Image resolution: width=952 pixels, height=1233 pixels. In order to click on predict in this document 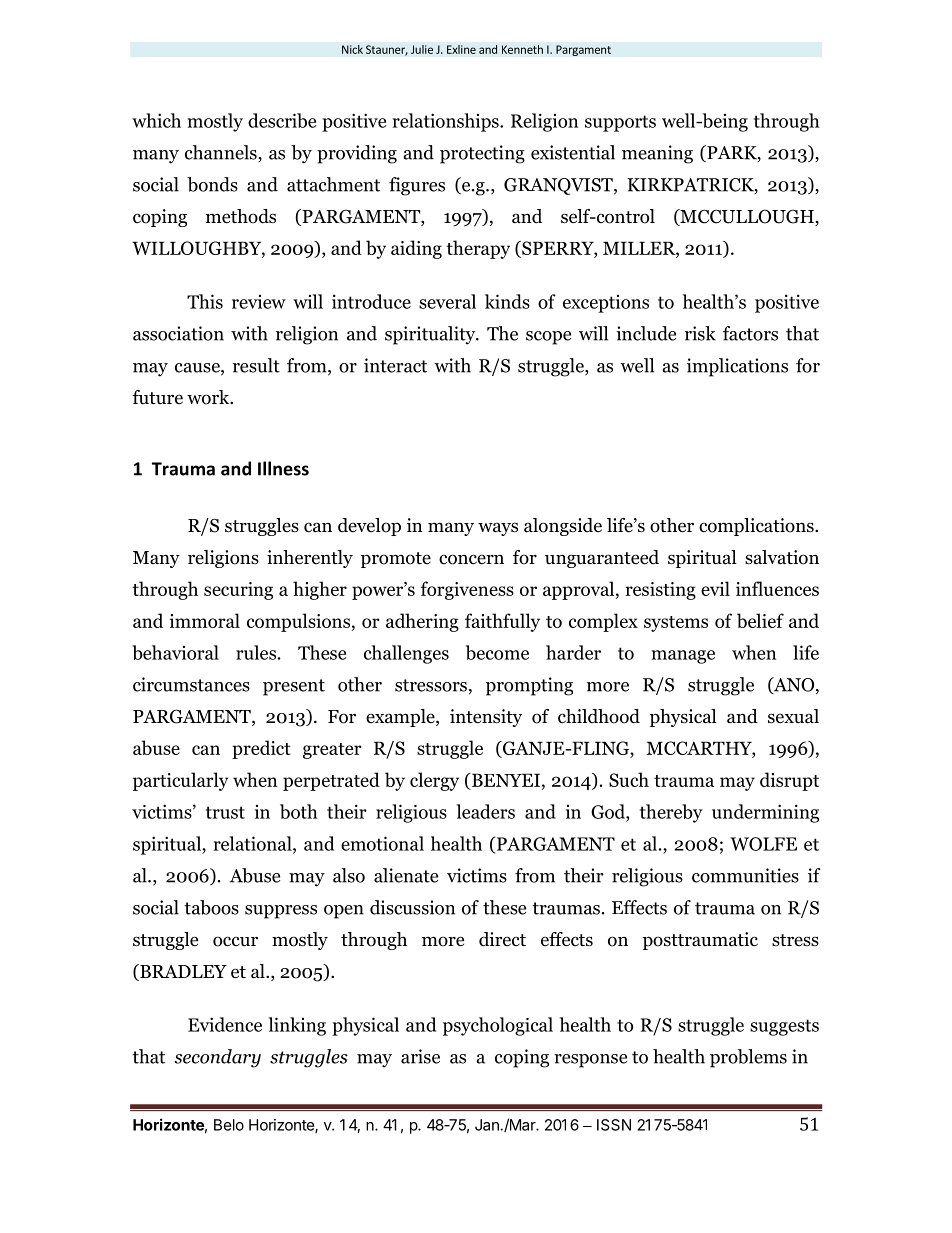, I will do `click(261, 749)`.
